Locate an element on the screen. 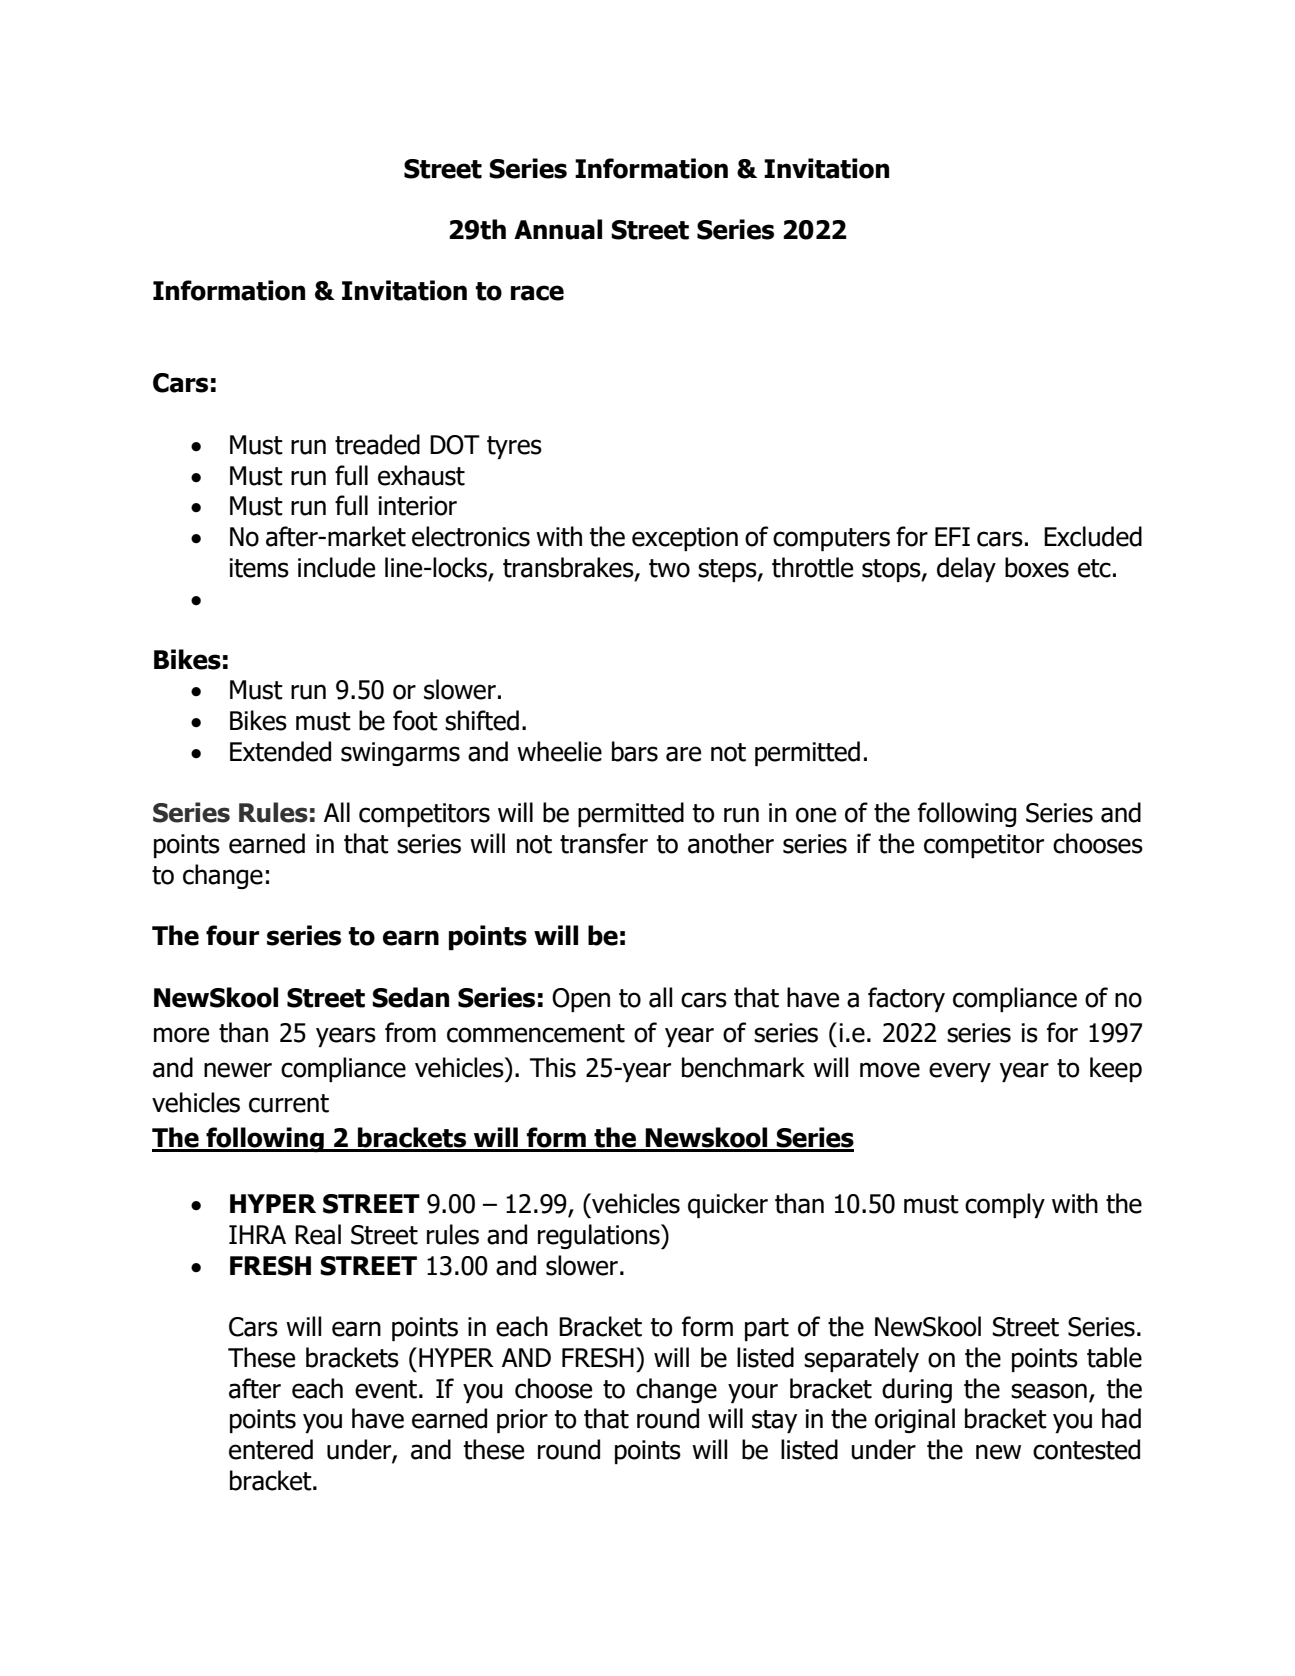  EFI is located at coordinates (952, 536).
